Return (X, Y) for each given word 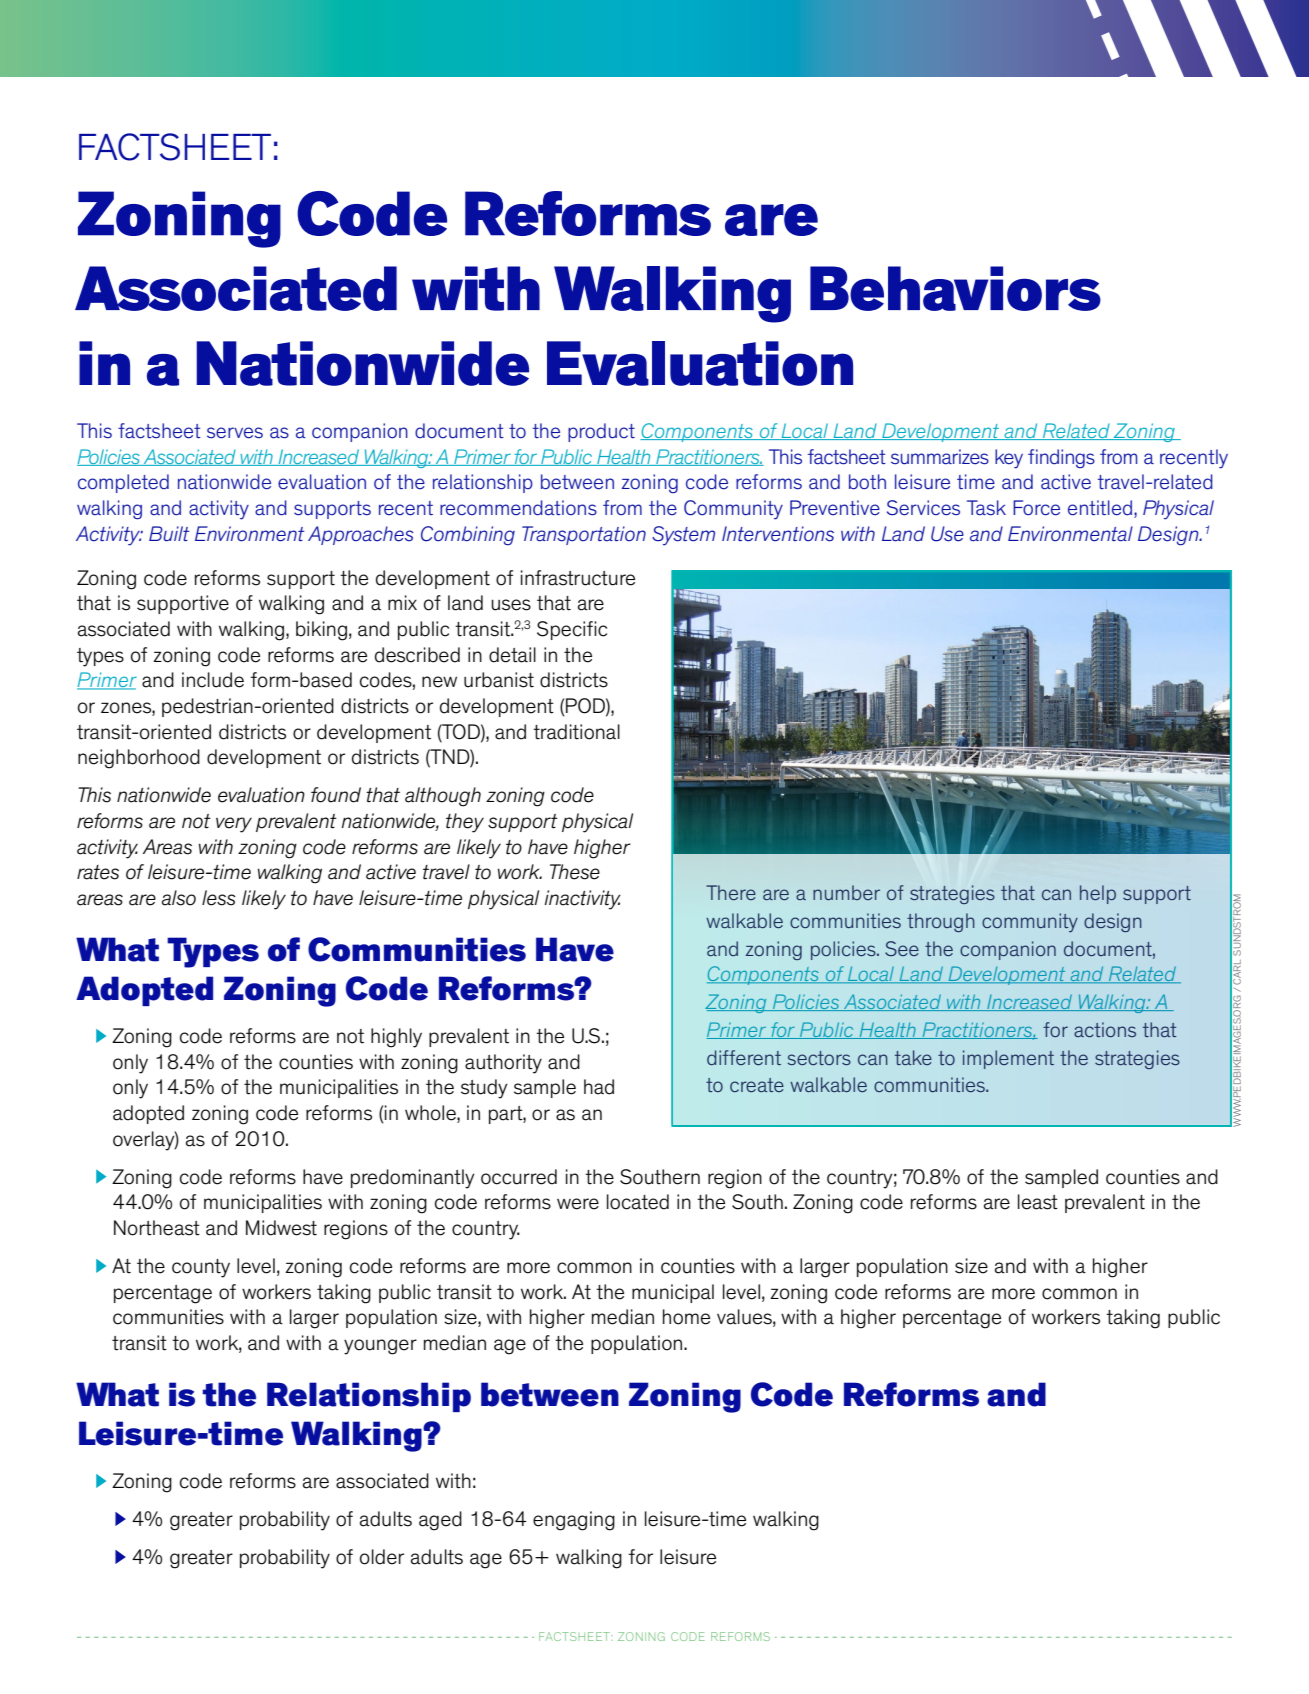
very (234, 825)
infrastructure (578, 578)
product (601, 432)
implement (1008, 1059)
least (1038, 1202)
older (382, 1557)
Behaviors (955, 288)
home (686, 1317)
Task (986, 508)
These (575, 872)
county (201, 1268)
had (599, 1087)
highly (396, 1038)
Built (169, 533)
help (1098, 894)
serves (235, 433)
